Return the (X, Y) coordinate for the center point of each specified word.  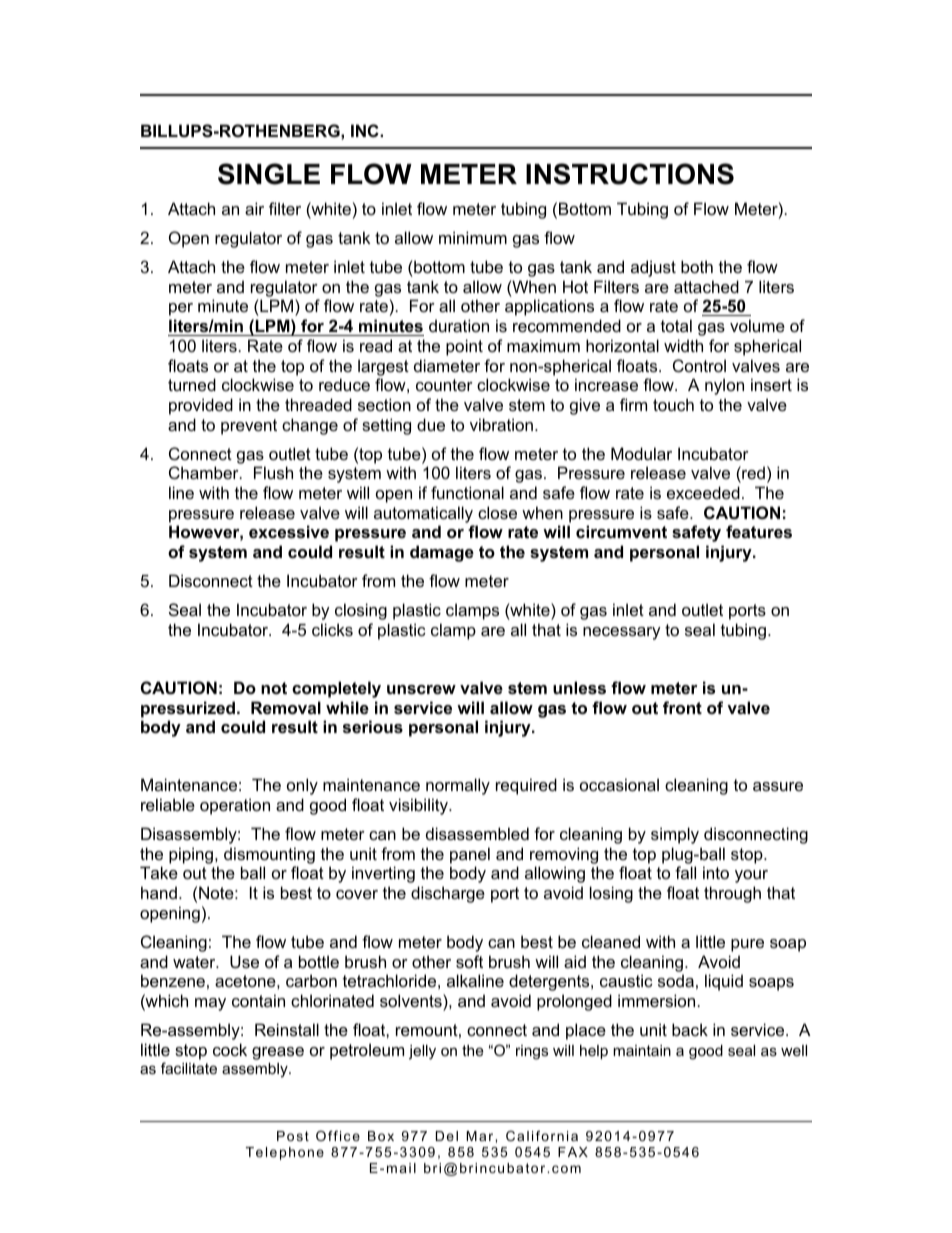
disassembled (477, 833)
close (497, 512)
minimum (473, 237)
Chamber (205, 472)
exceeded (703, 492)
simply (675, 835)
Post (293, 1136)
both (697, 266)
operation (235, 806)
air (254, 208)
